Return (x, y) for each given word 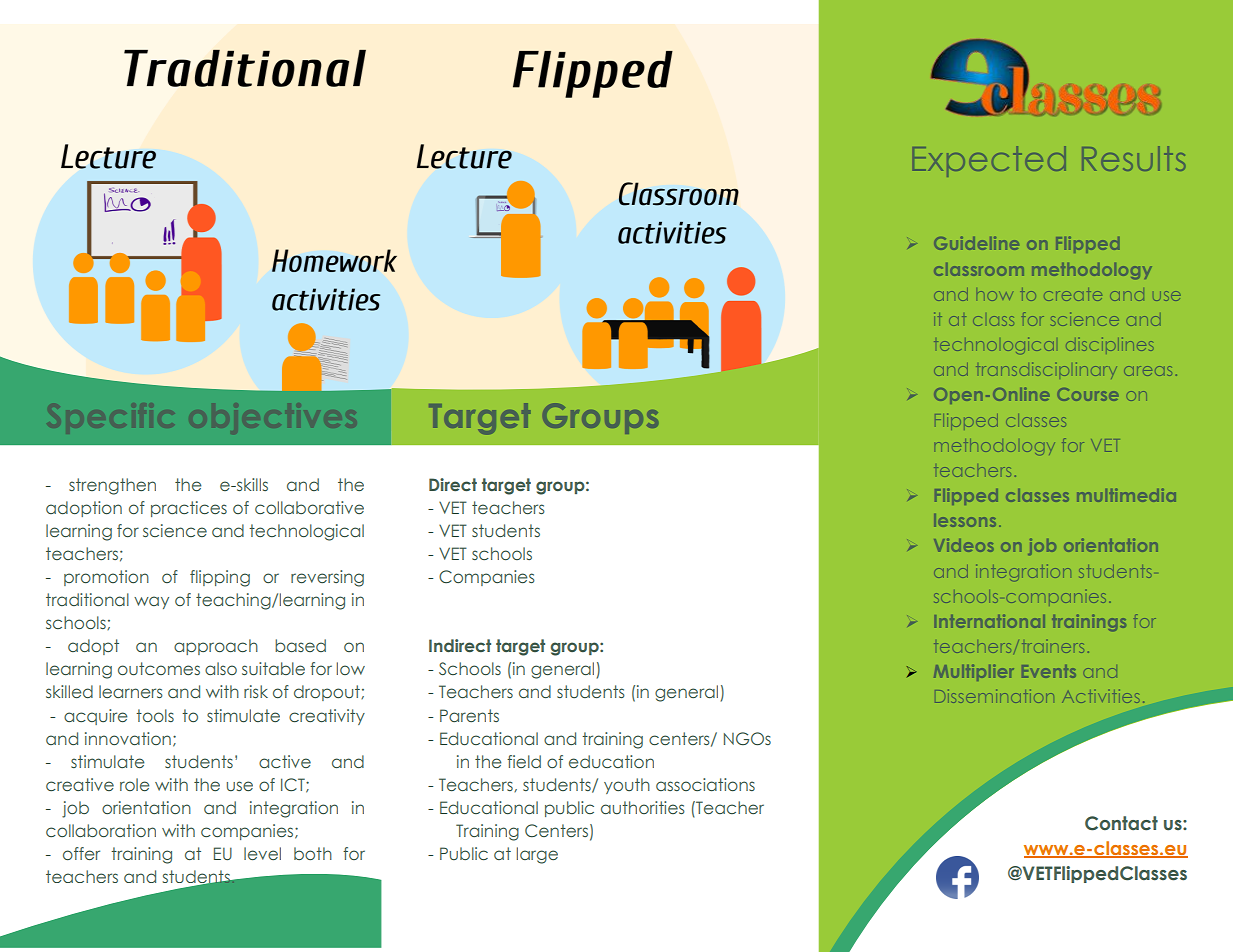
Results (1134, 158)
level (262, 853)
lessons (965, 520)
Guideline (976, 243)
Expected (989, 161)
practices (189, 509)
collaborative (309, 507)
